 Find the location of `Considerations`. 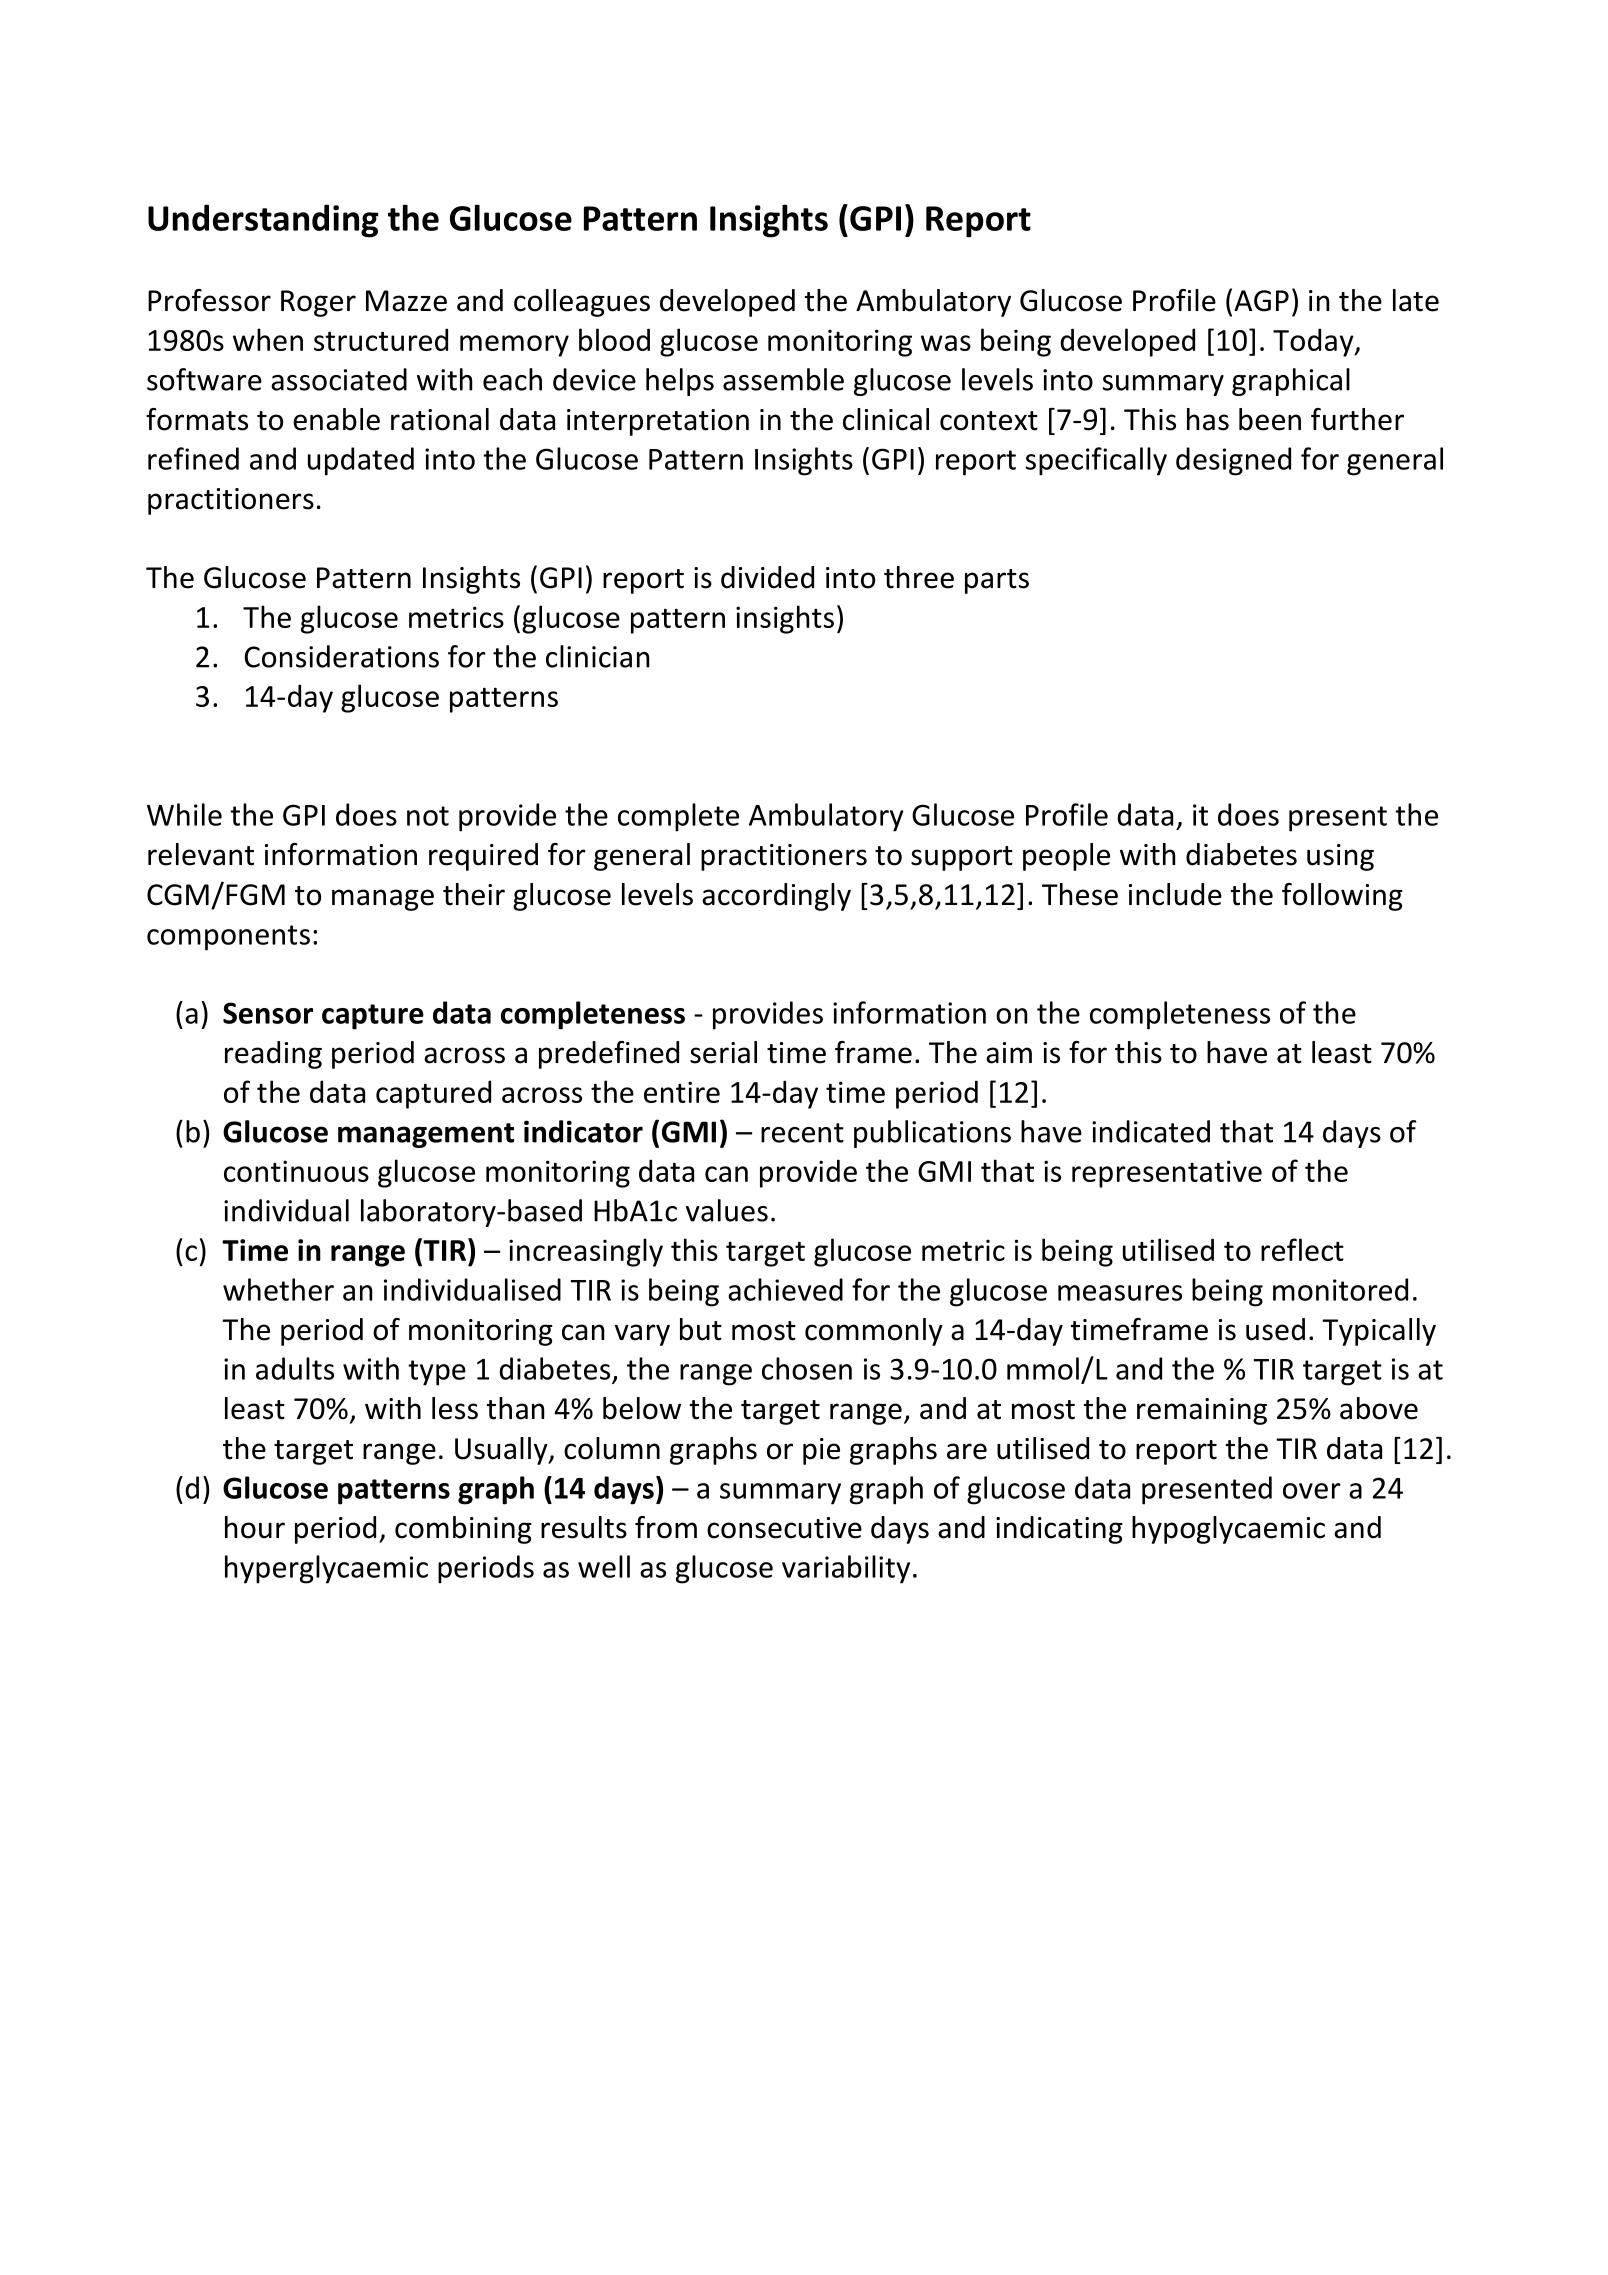

Considerations is located at coordinates (341, 656).
